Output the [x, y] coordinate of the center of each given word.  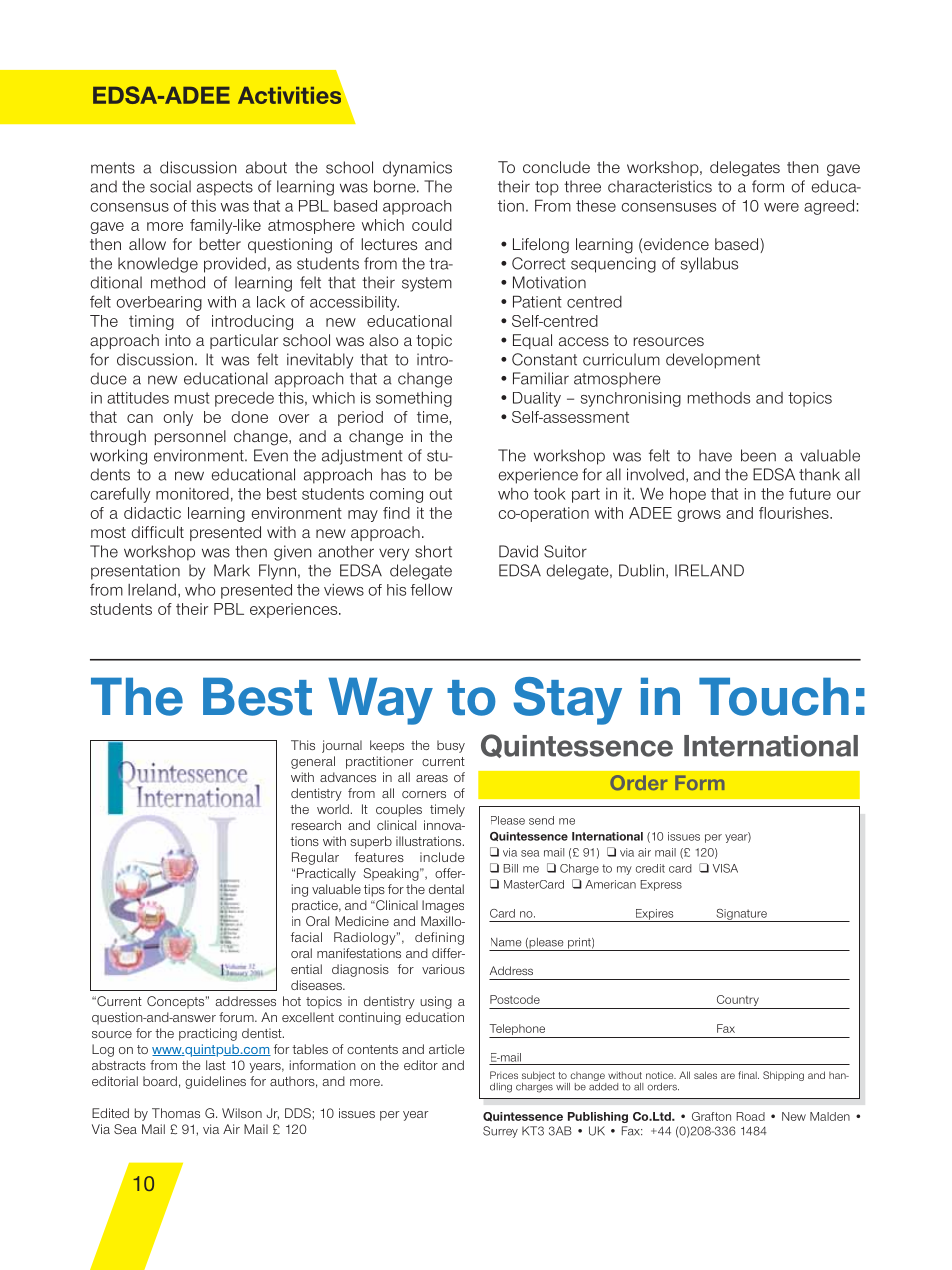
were [781, 207]
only [178, 418]
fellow [431, 589]
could [432, 225]
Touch [774, 697]
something [414, 399]
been [758, 455]
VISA [725, 868]
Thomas [176, 1113]
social [170, 186]
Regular [315, 858]
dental [446, 889]
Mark [232, 570]
